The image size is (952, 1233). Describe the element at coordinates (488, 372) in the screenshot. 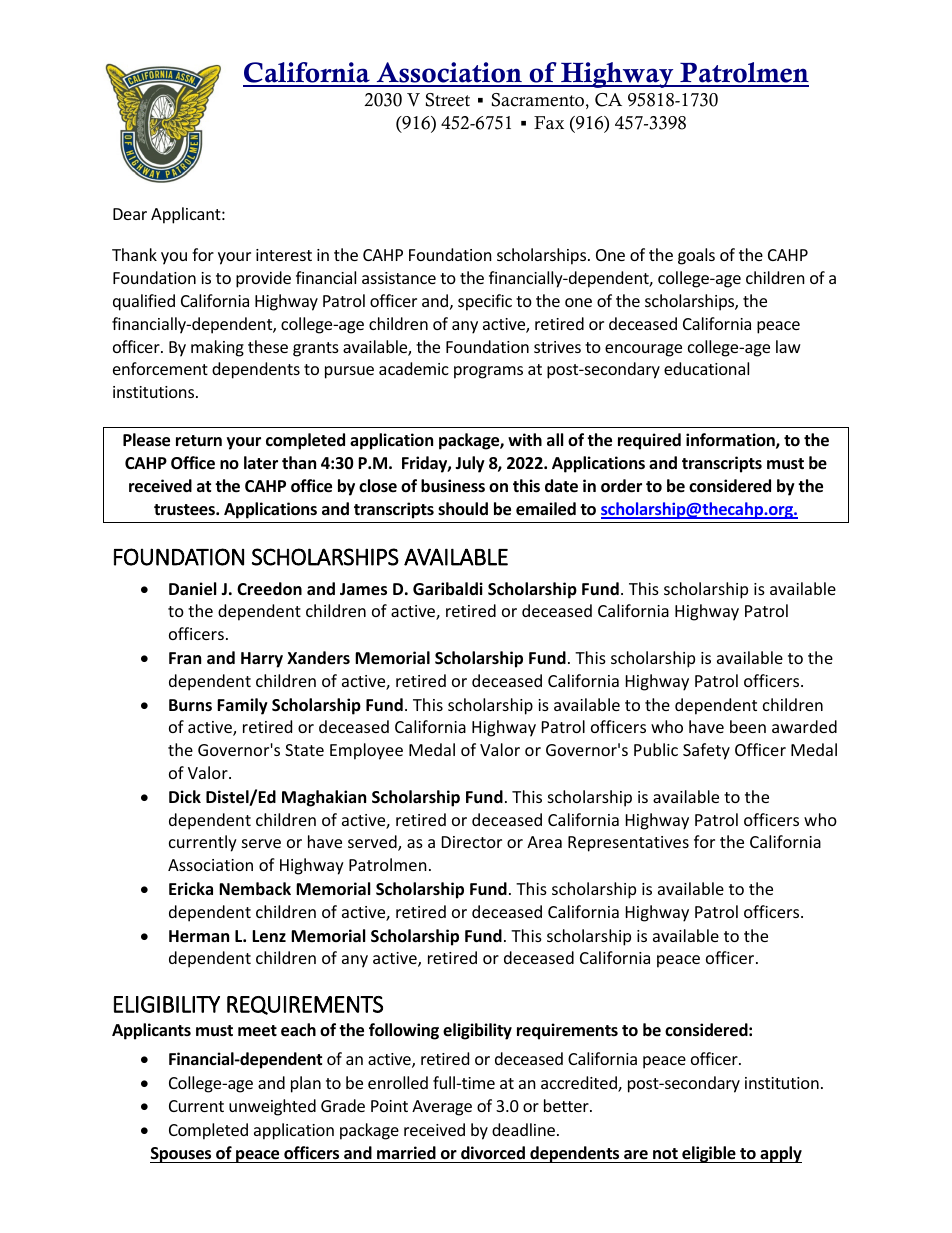

I see `programs` at that location.
